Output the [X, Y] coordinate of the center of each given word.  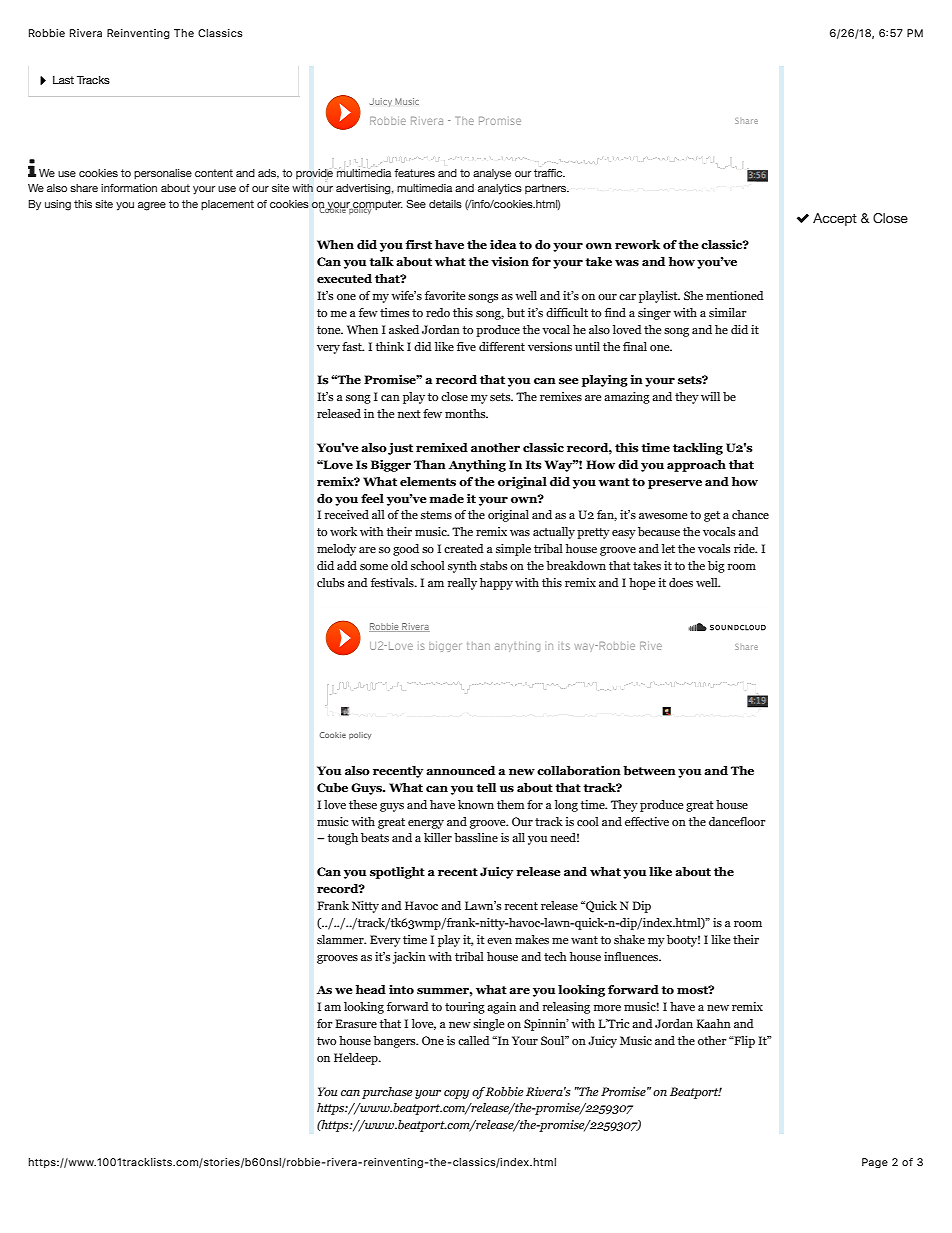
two [326, 1041]
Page [875, 1163]
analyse [492, 174]
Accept [835, 219]
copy [456, 1094]
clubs [330, 582]
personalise [163, 174]
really [462, 584]
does [681, 582]
